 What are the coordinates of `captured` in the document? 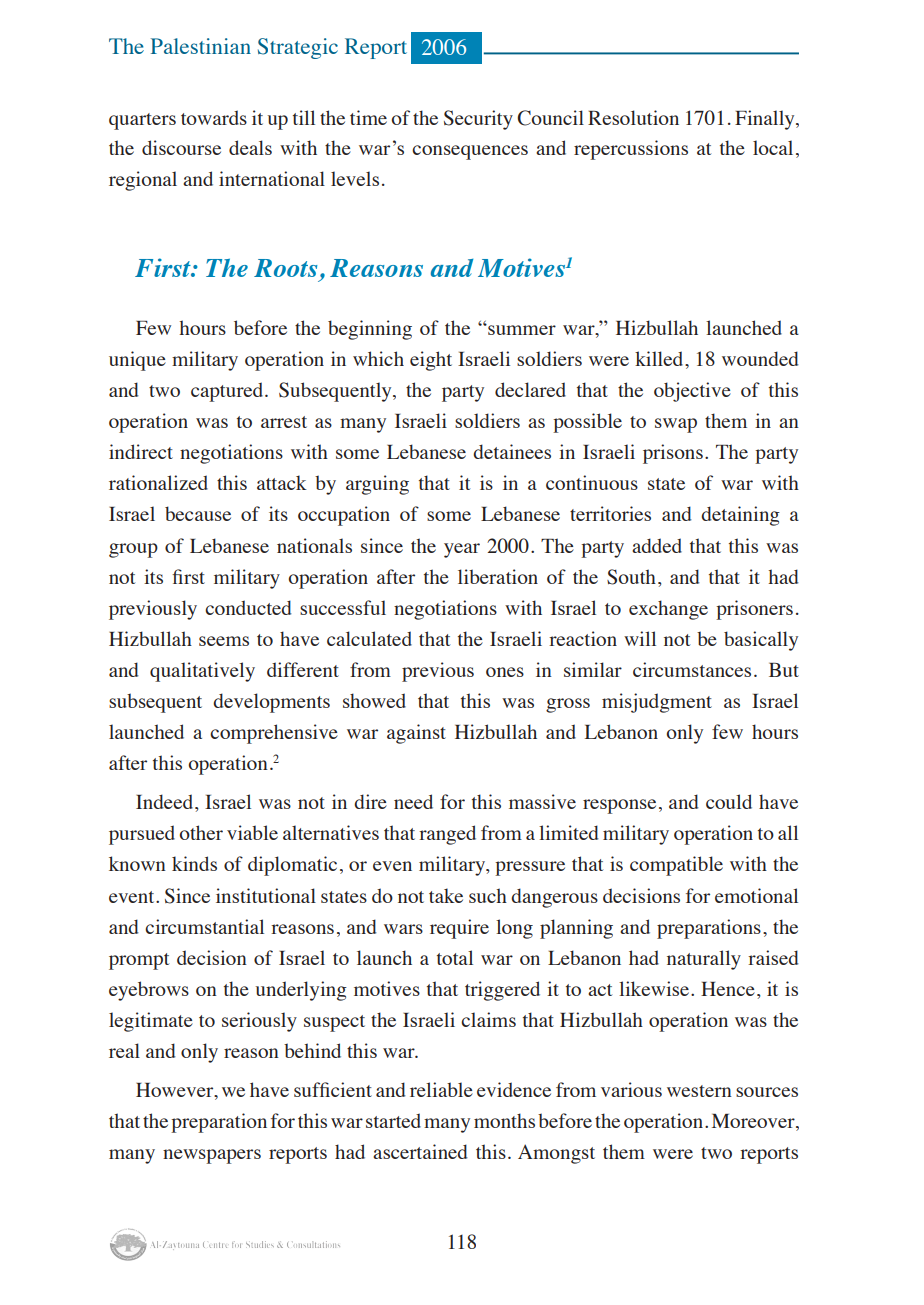 It's located at (228, 392).
